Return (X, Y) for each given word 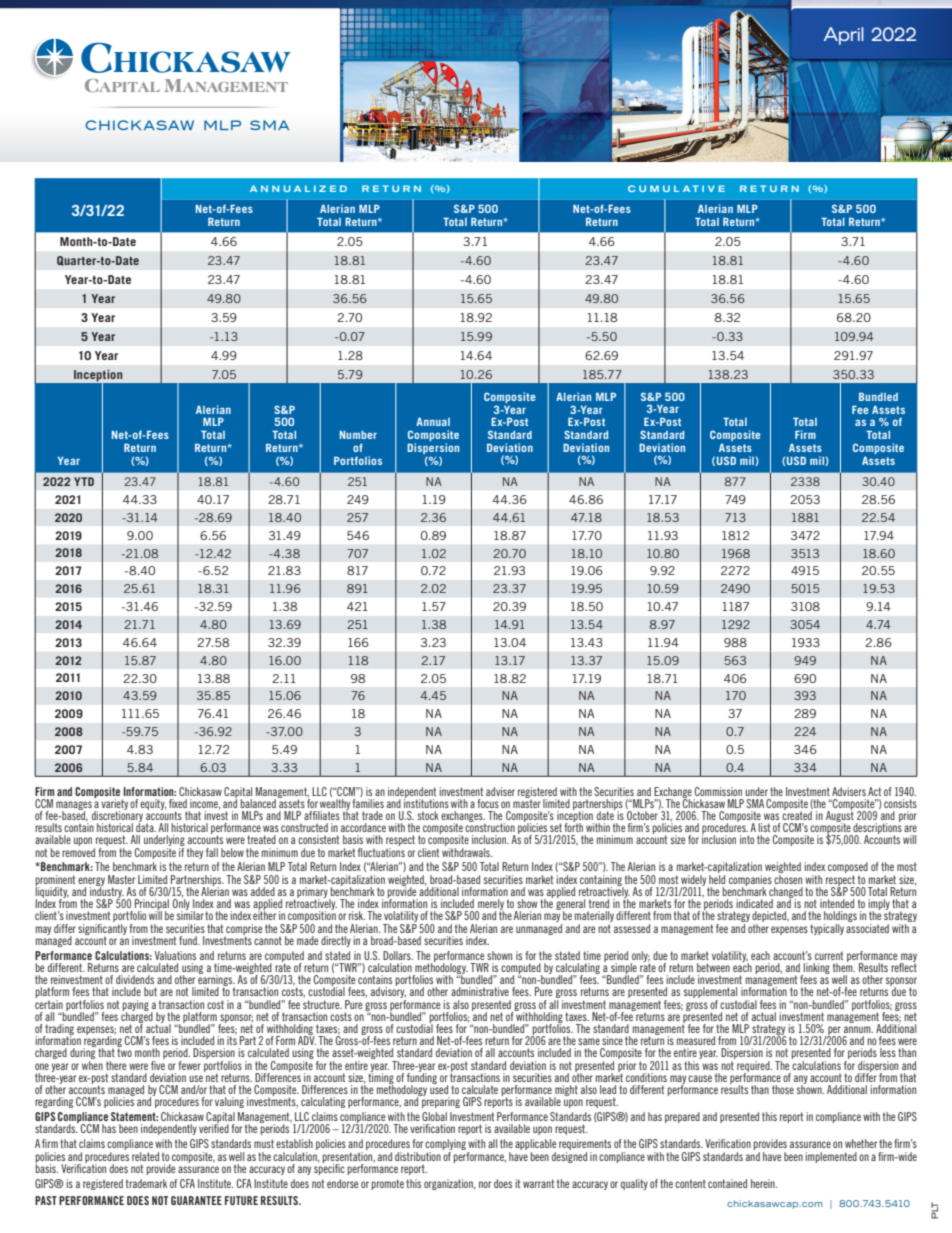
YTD (84, 481)
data (146, 826)
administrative (480, 991)
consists (900, 803)
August (840, 816)
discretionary (117, 816)
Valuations (175, 955)
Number (358, 435)
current (829, 955)
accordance (363, 827)
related (145, 1156)
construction (490, 826)
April (844, 36)
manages (74, 806)
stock (428, 815)
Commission (718, 791)
